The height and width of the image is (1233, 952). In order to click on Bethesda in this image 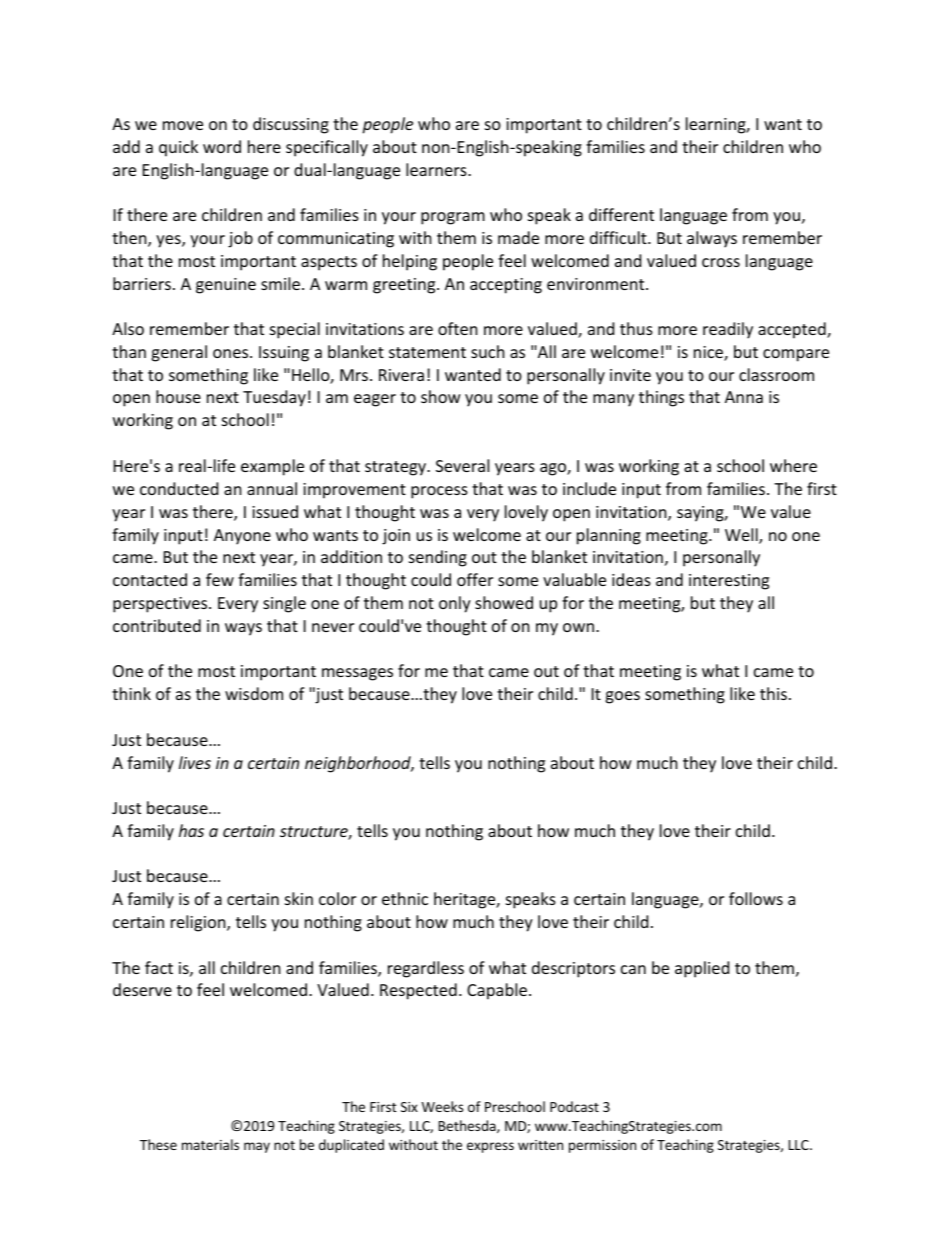, I will do `click(468, 1126)`.
